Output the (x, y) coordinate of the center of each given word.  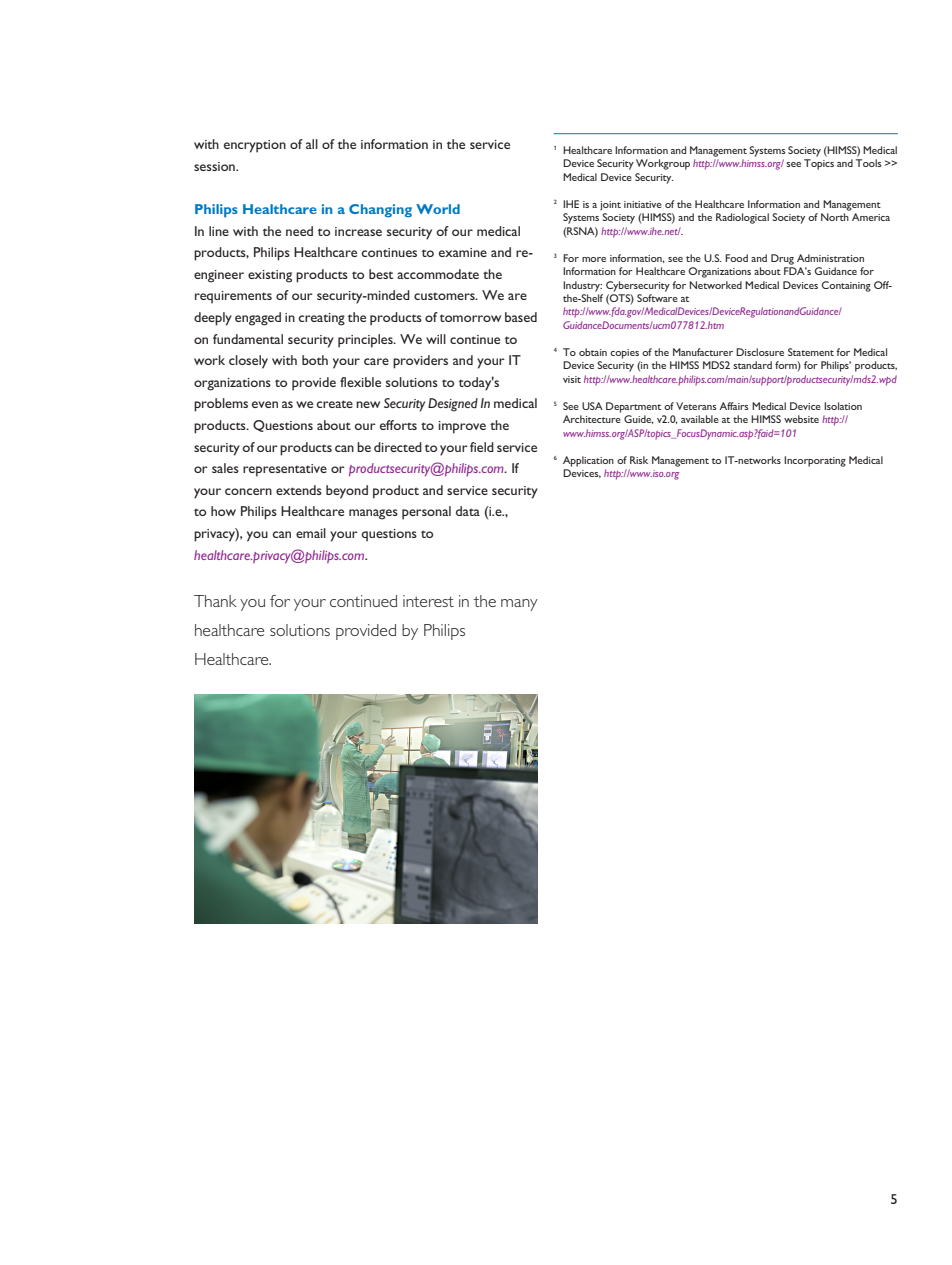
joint (610, 206)
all (312, 144)
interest (428, 601)
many (519, 605)
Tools (869, 163)
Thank (215, 601)
